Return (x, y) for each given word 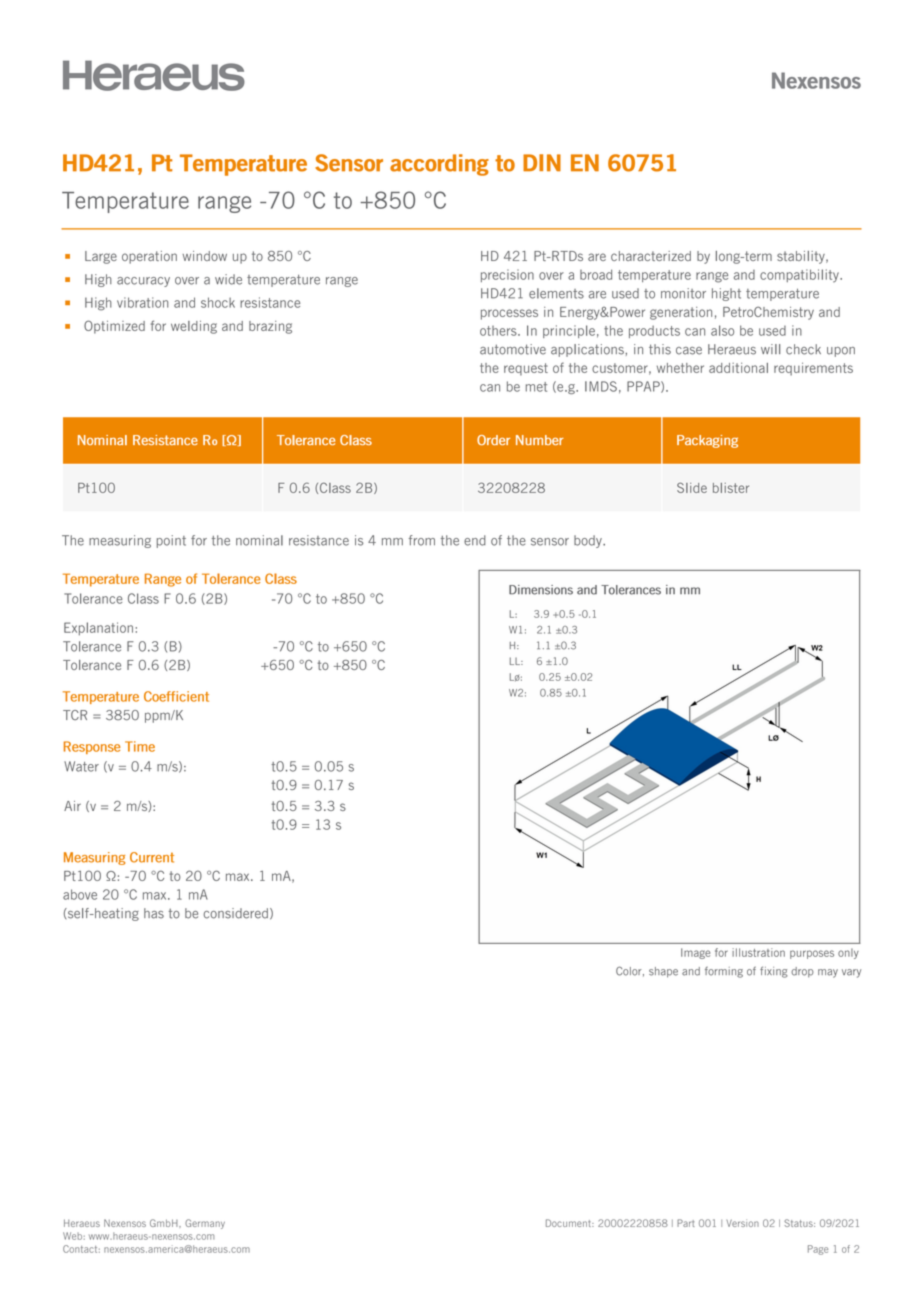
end (475, 540)
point (171, 541)
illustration (758, 952)
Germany (205, 1224)
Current (152, 857)
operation (149, 257)
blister (731, 488)
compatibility (800, 276)
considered (235, 913)
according (439, 165)
